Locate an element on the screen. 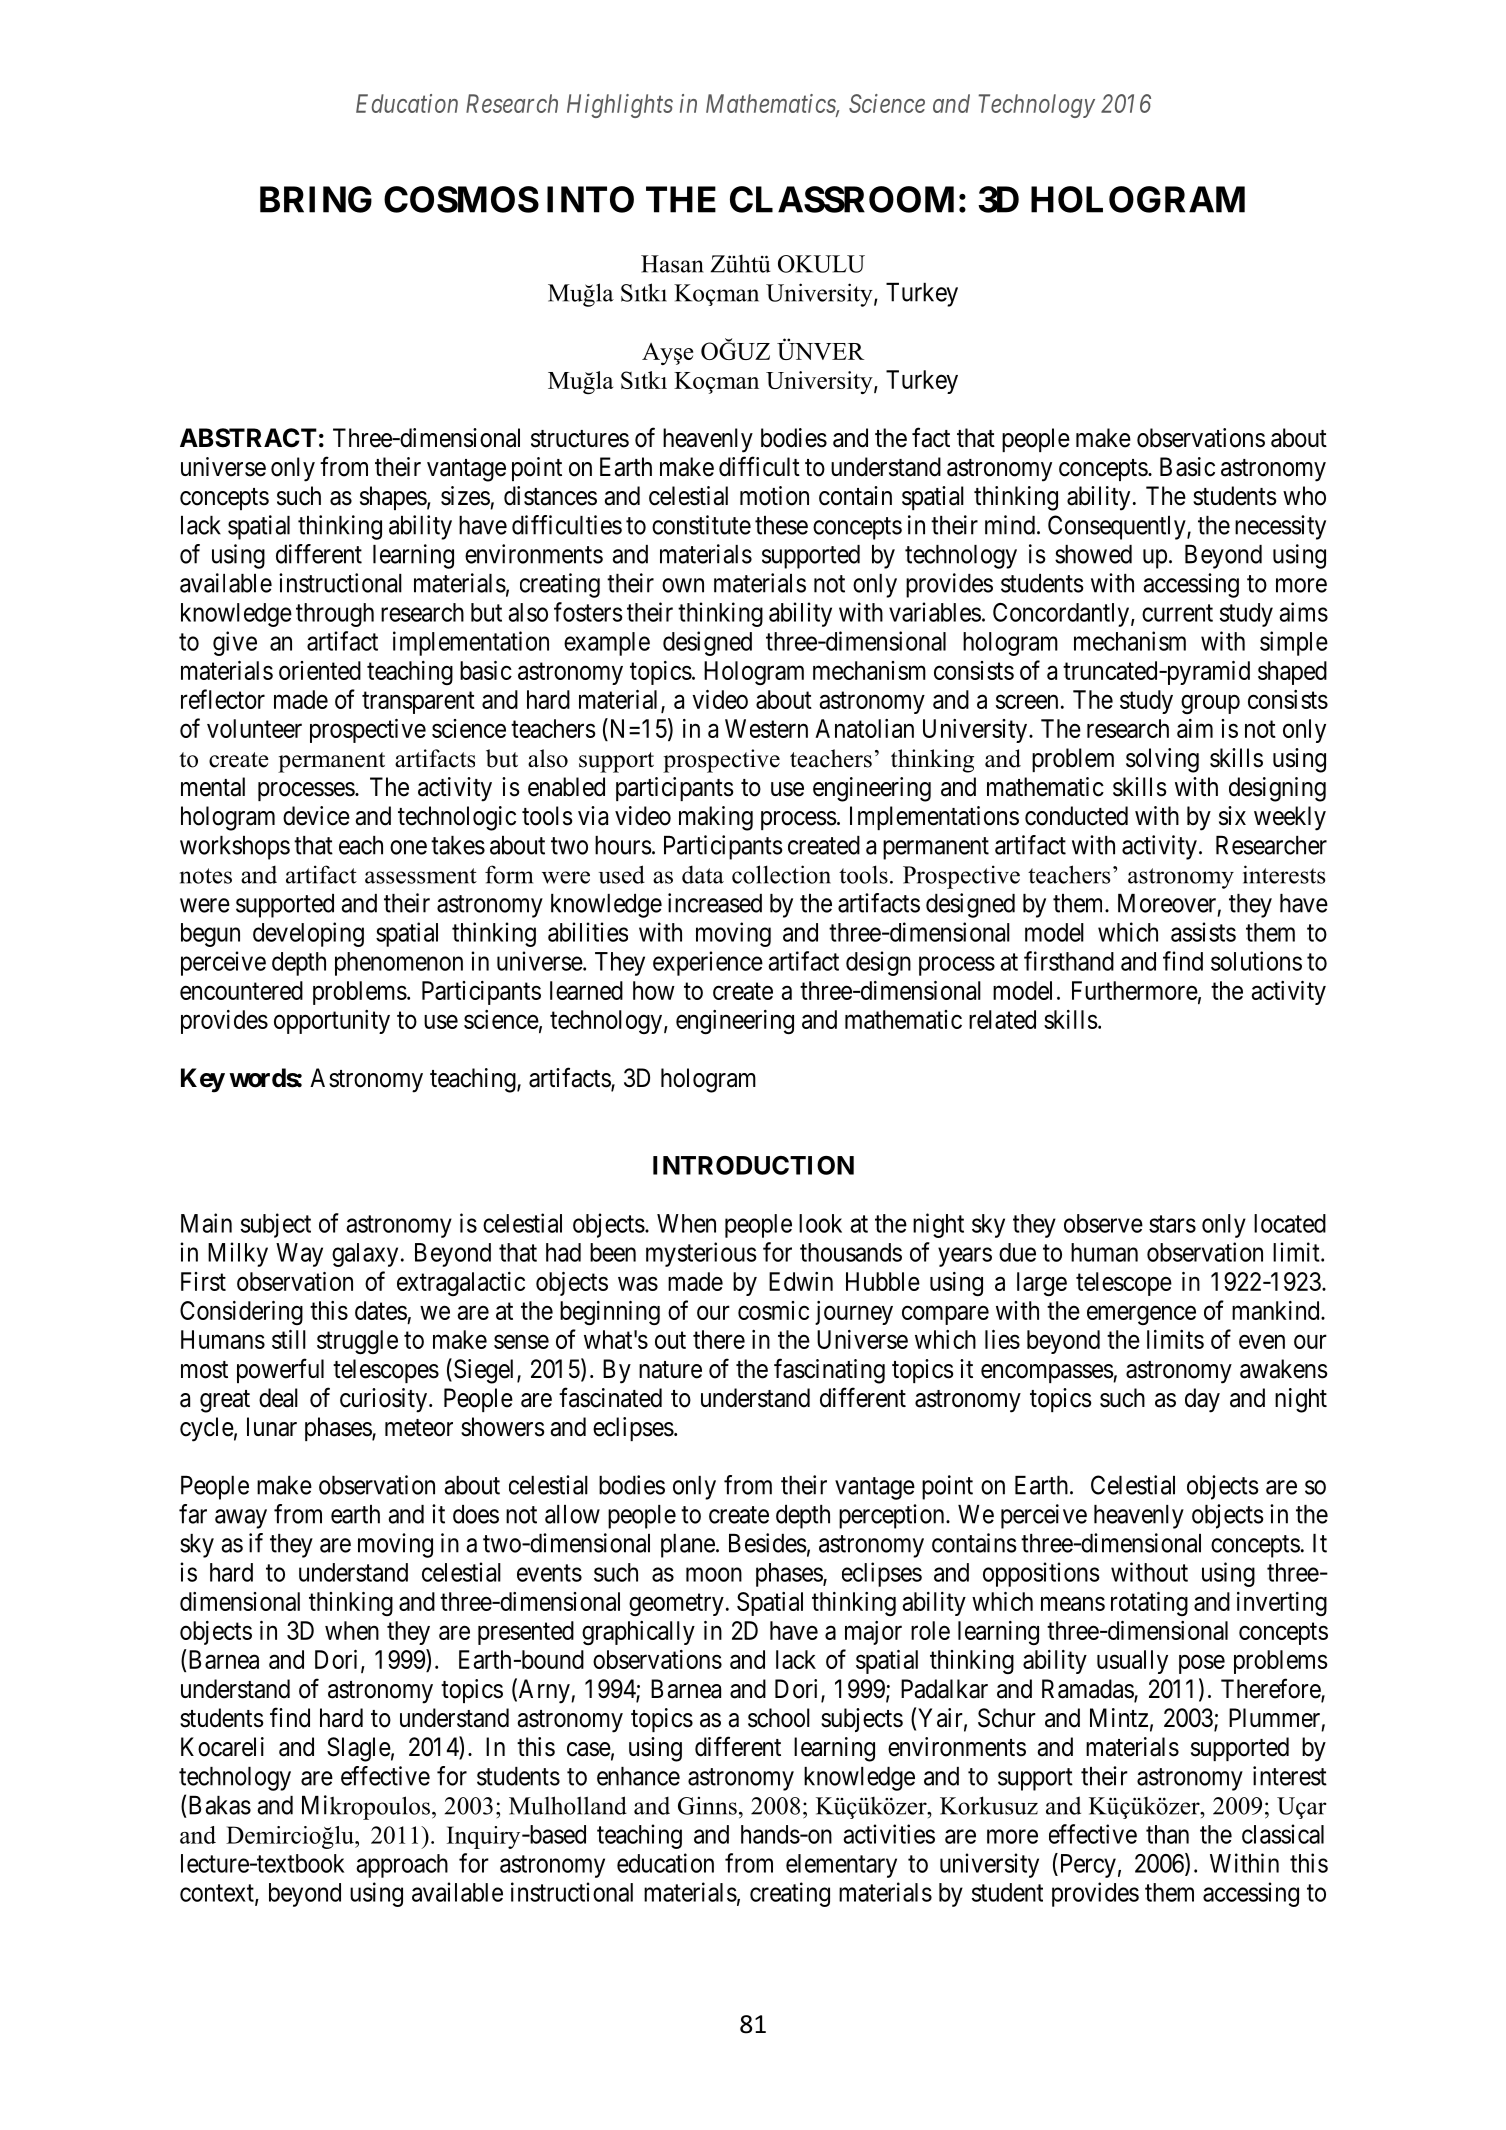 The height and width of the screenshot is (2130, 1506). experience is located at coordinates (708, 963).
